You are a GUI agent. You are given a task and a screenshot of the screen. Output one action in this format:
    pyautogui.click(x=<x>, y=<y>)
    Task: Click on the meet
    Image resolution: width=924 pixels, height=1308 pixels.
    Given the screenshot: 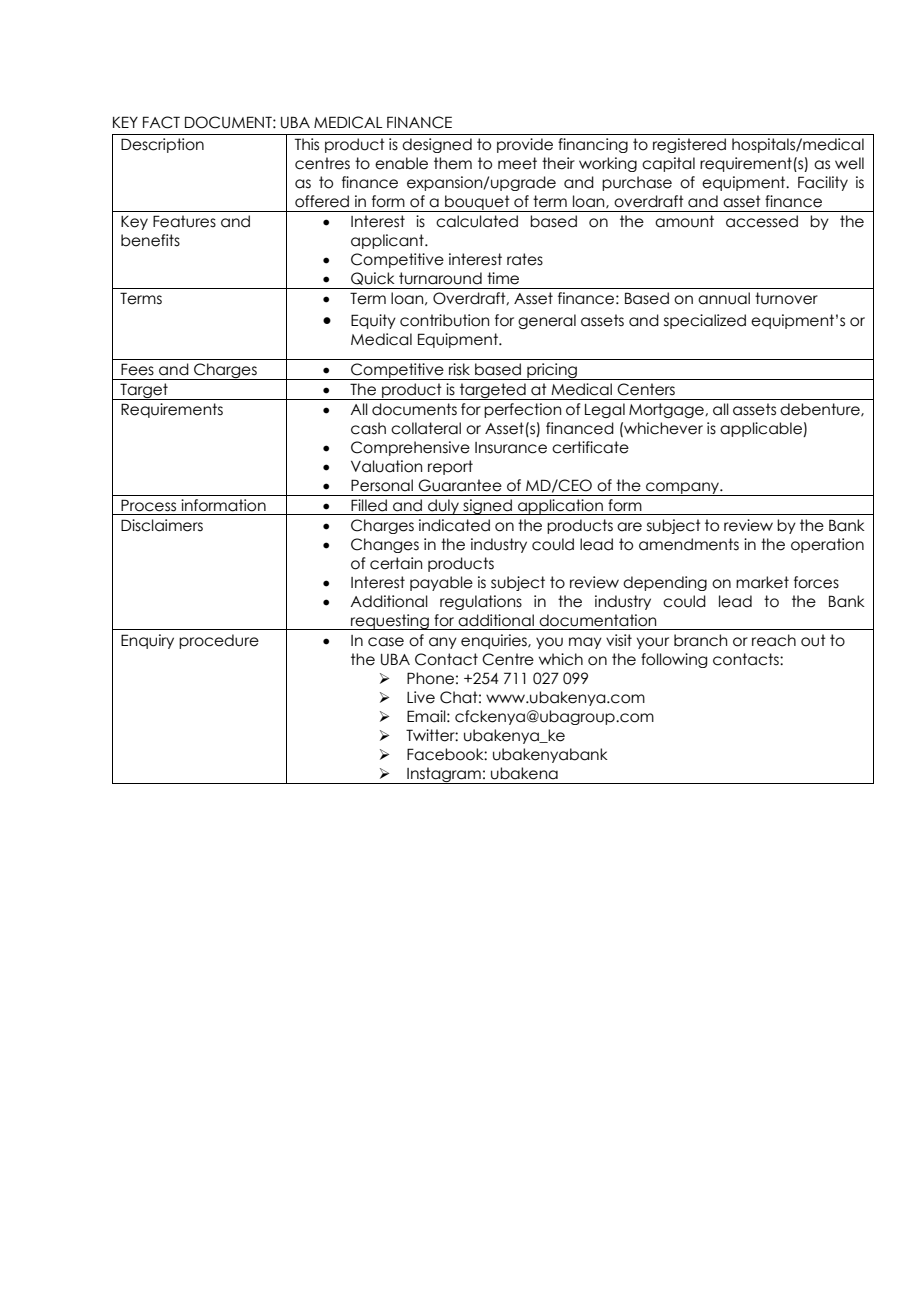 What is the action you would take?
    pyautogui.click(x=517, y=163)
